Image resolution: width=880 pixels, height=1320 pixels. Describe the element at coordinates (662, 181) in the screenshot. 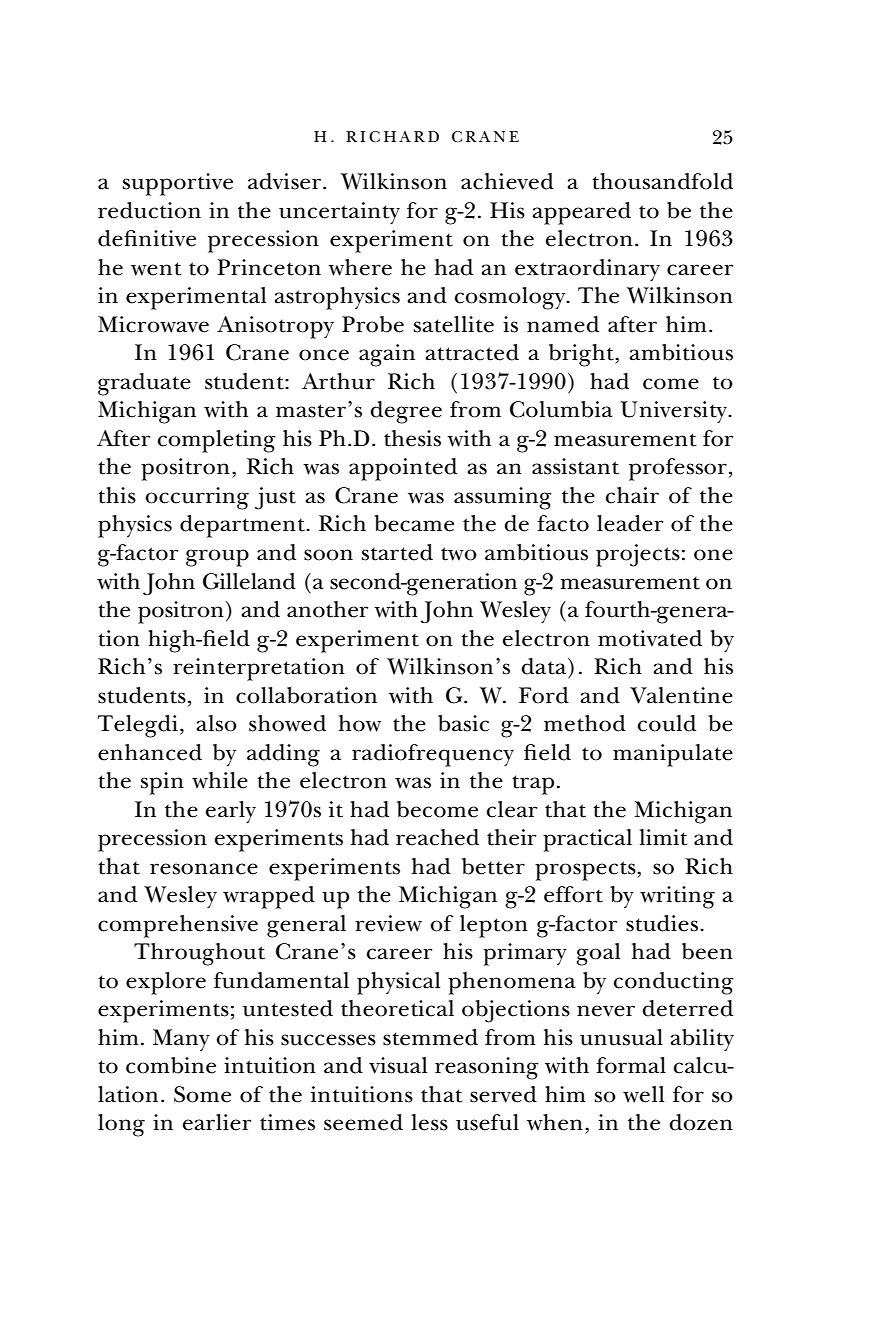

I see `thousandfold` at that location.
